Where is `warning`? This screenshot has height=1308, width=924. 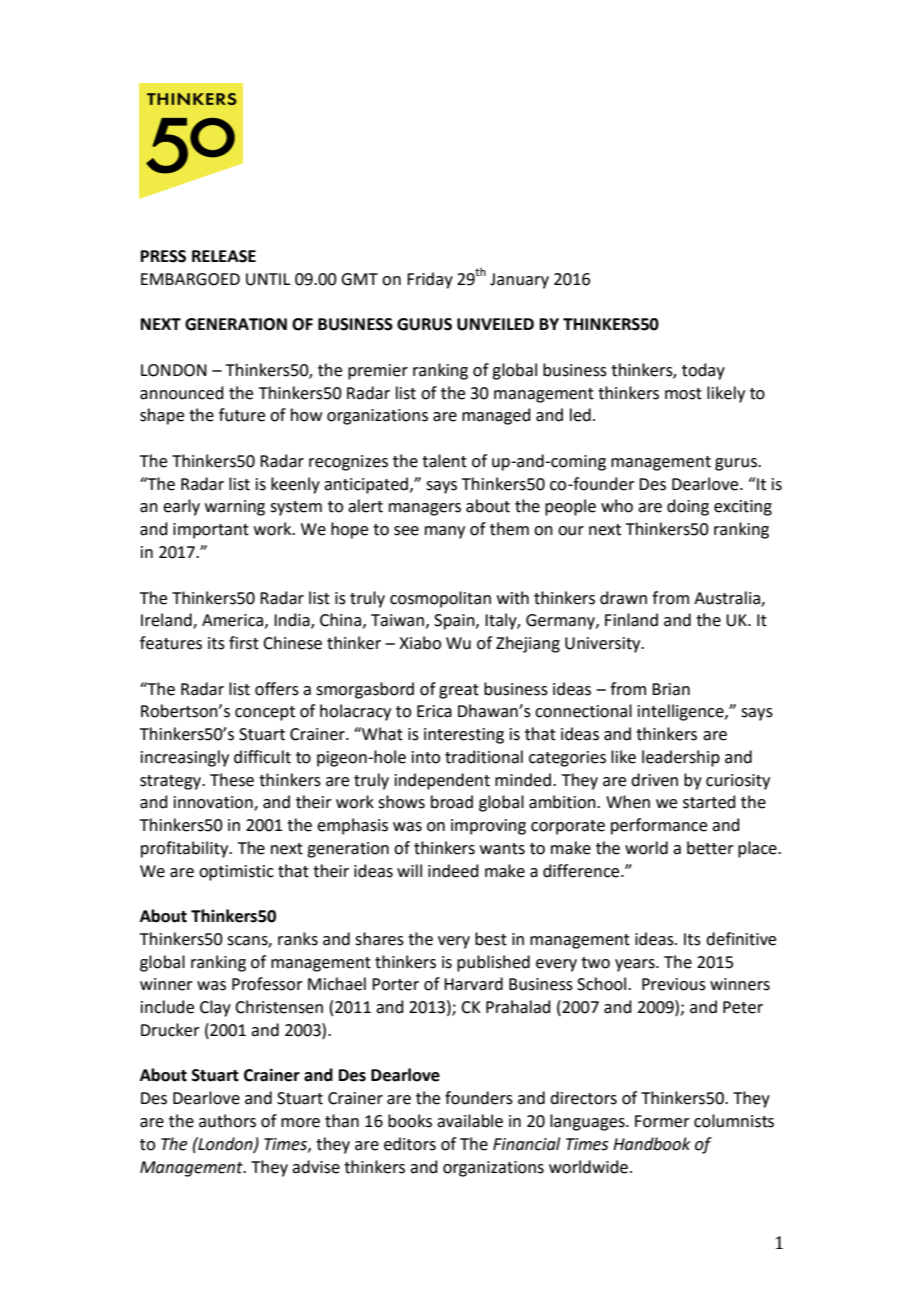 warning is located at coordinates (235, 508).
